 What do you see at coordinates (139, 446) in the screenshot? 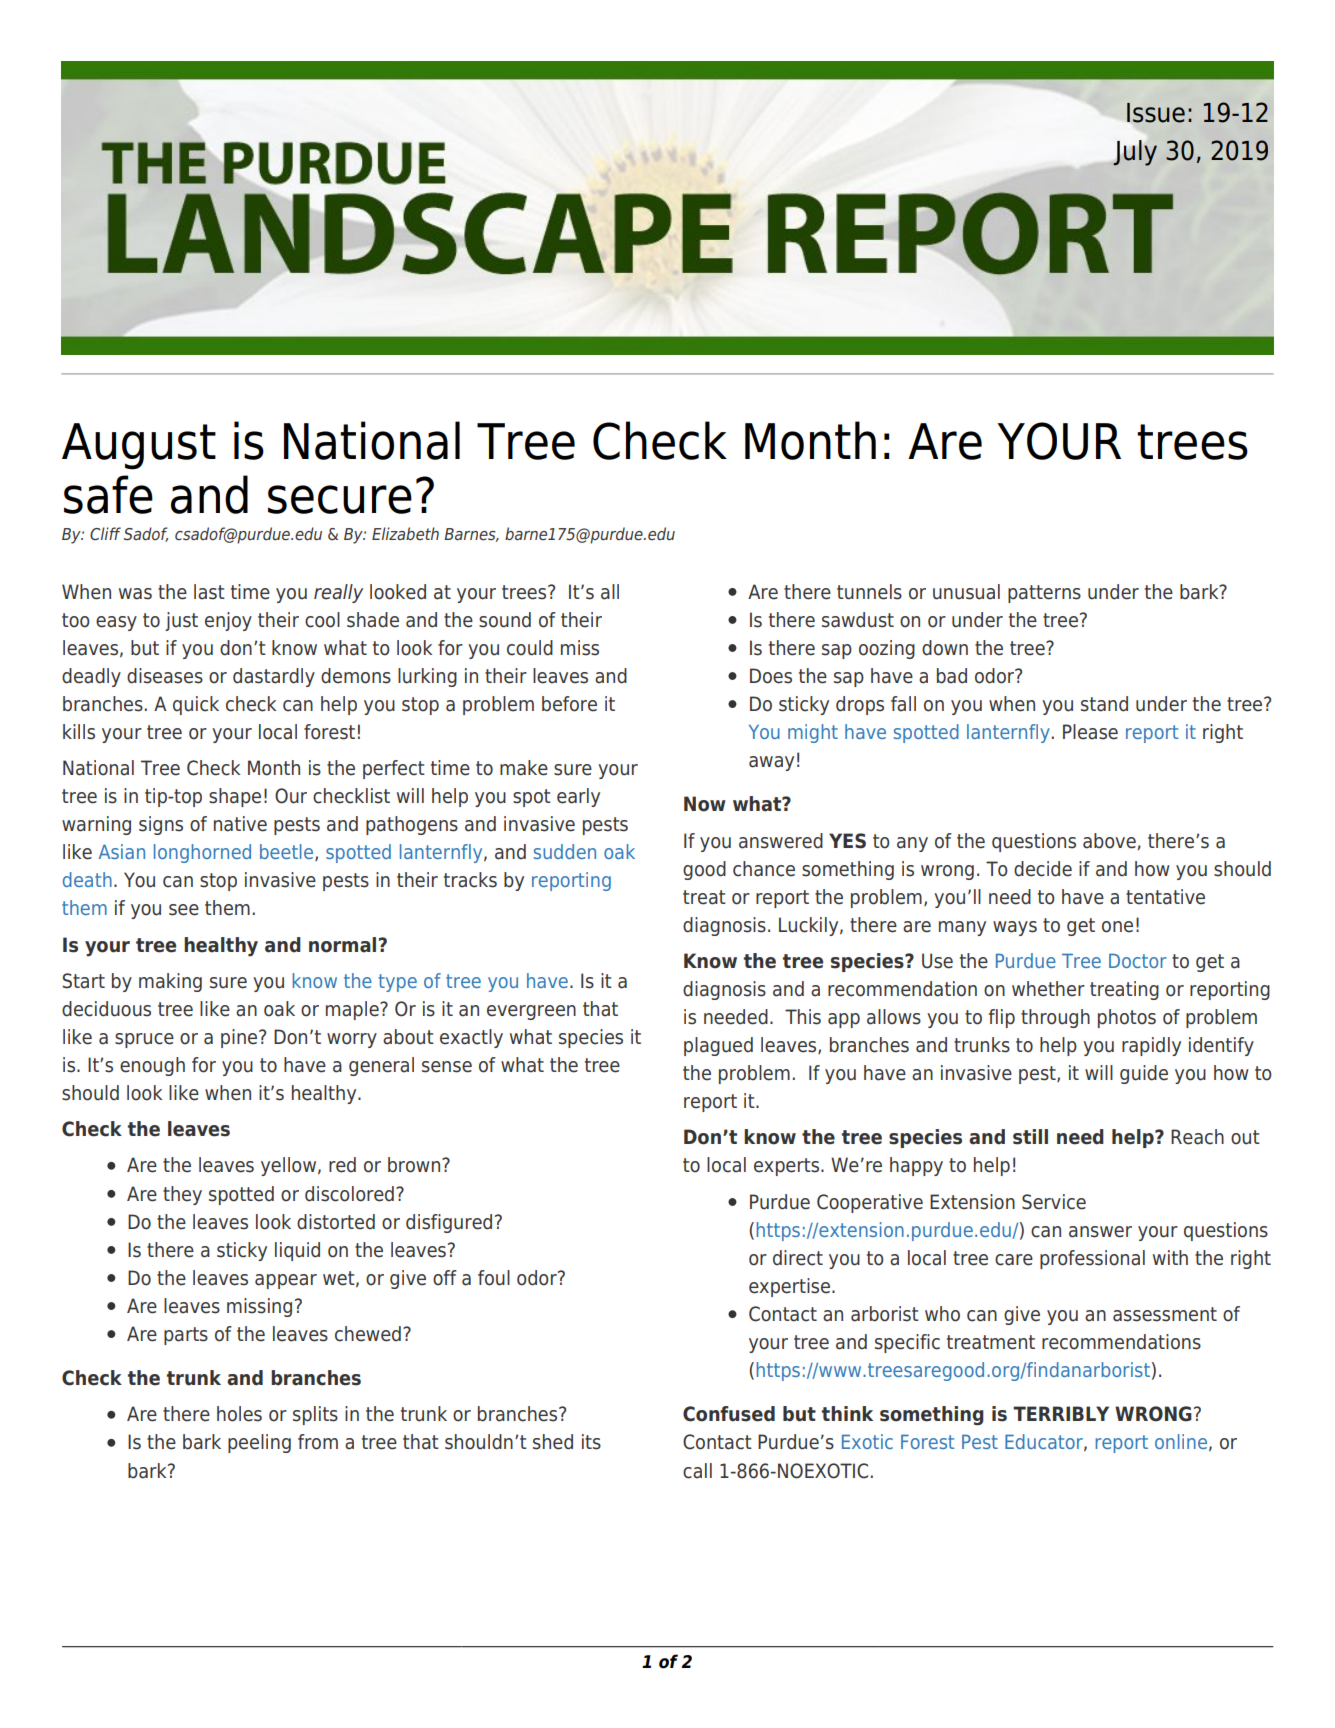
I see `August` at bounding box center [139, 446].
